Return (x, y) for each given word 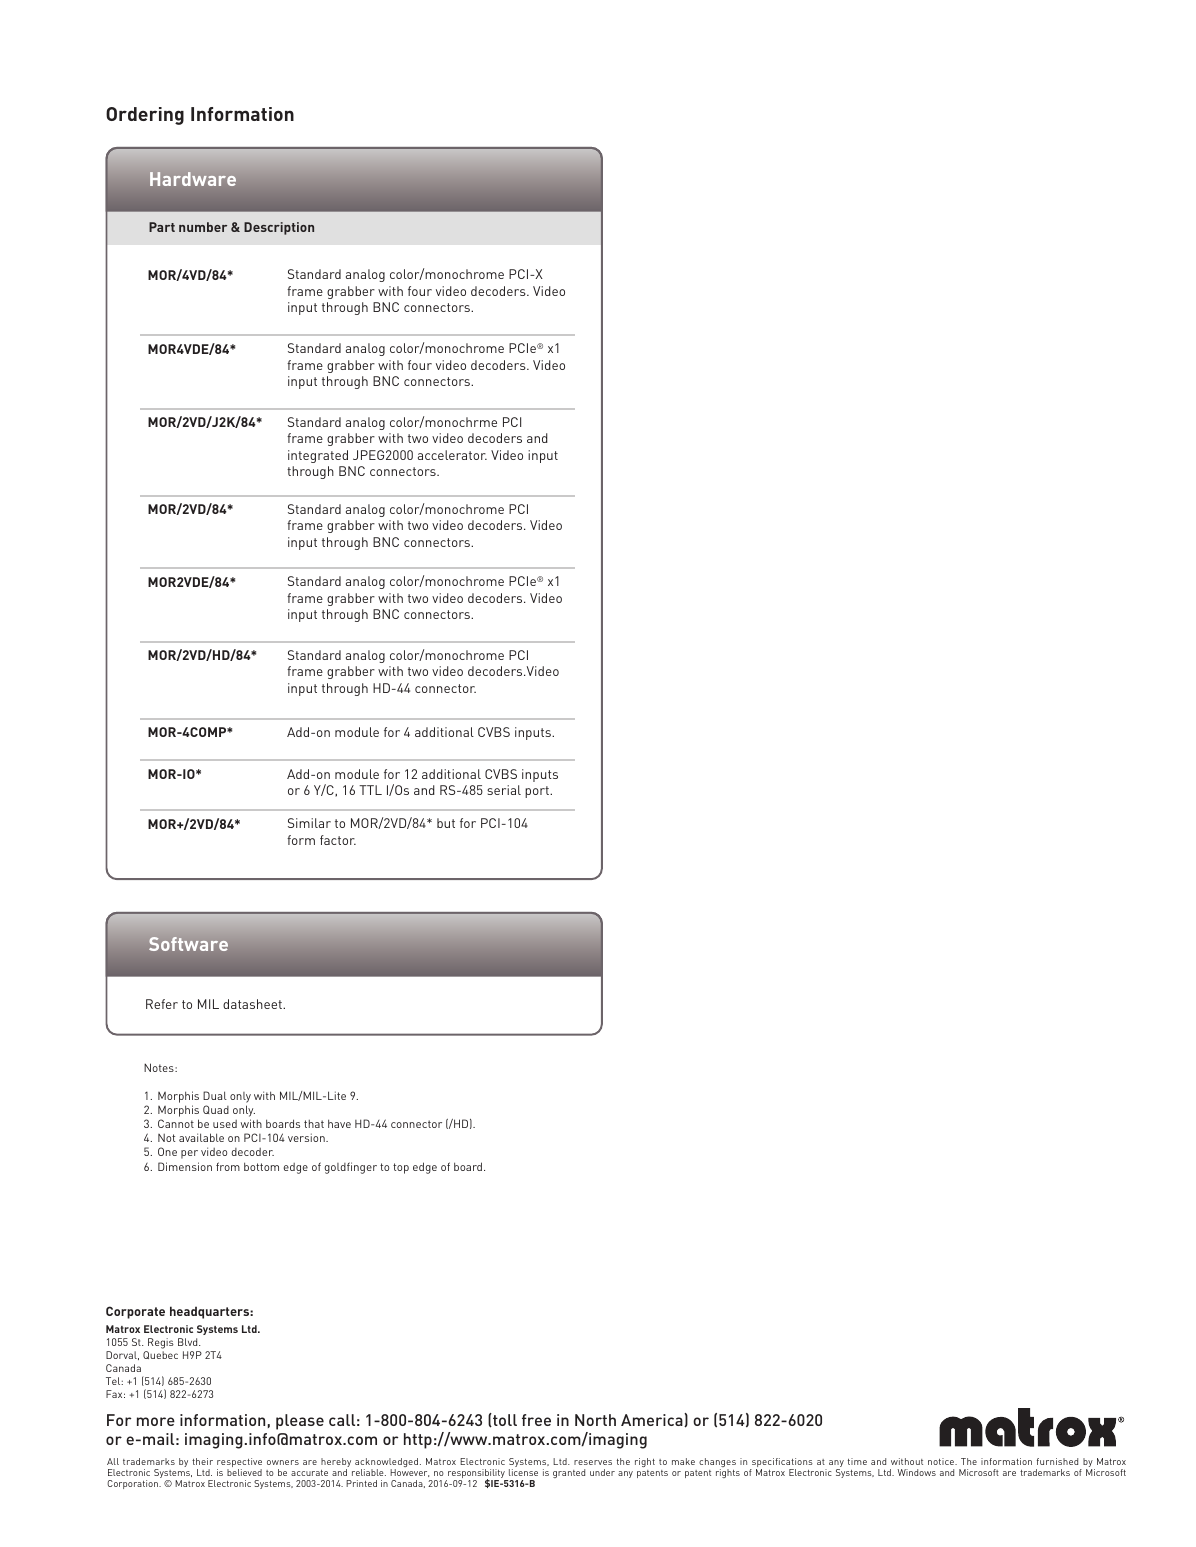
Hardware (193, 179)
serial (504, 790)
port (538, 792)
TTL (370, 790)
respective (239, 1464)
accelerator (452, 455)
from (228, 1166)
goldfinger (351, 1168)
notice (942, 1461)
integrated (318, 456)
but (446, 823)
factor (338, 840)
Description (279, 228)
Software (188, 944)
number (203, 227)
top (401, 1168)
